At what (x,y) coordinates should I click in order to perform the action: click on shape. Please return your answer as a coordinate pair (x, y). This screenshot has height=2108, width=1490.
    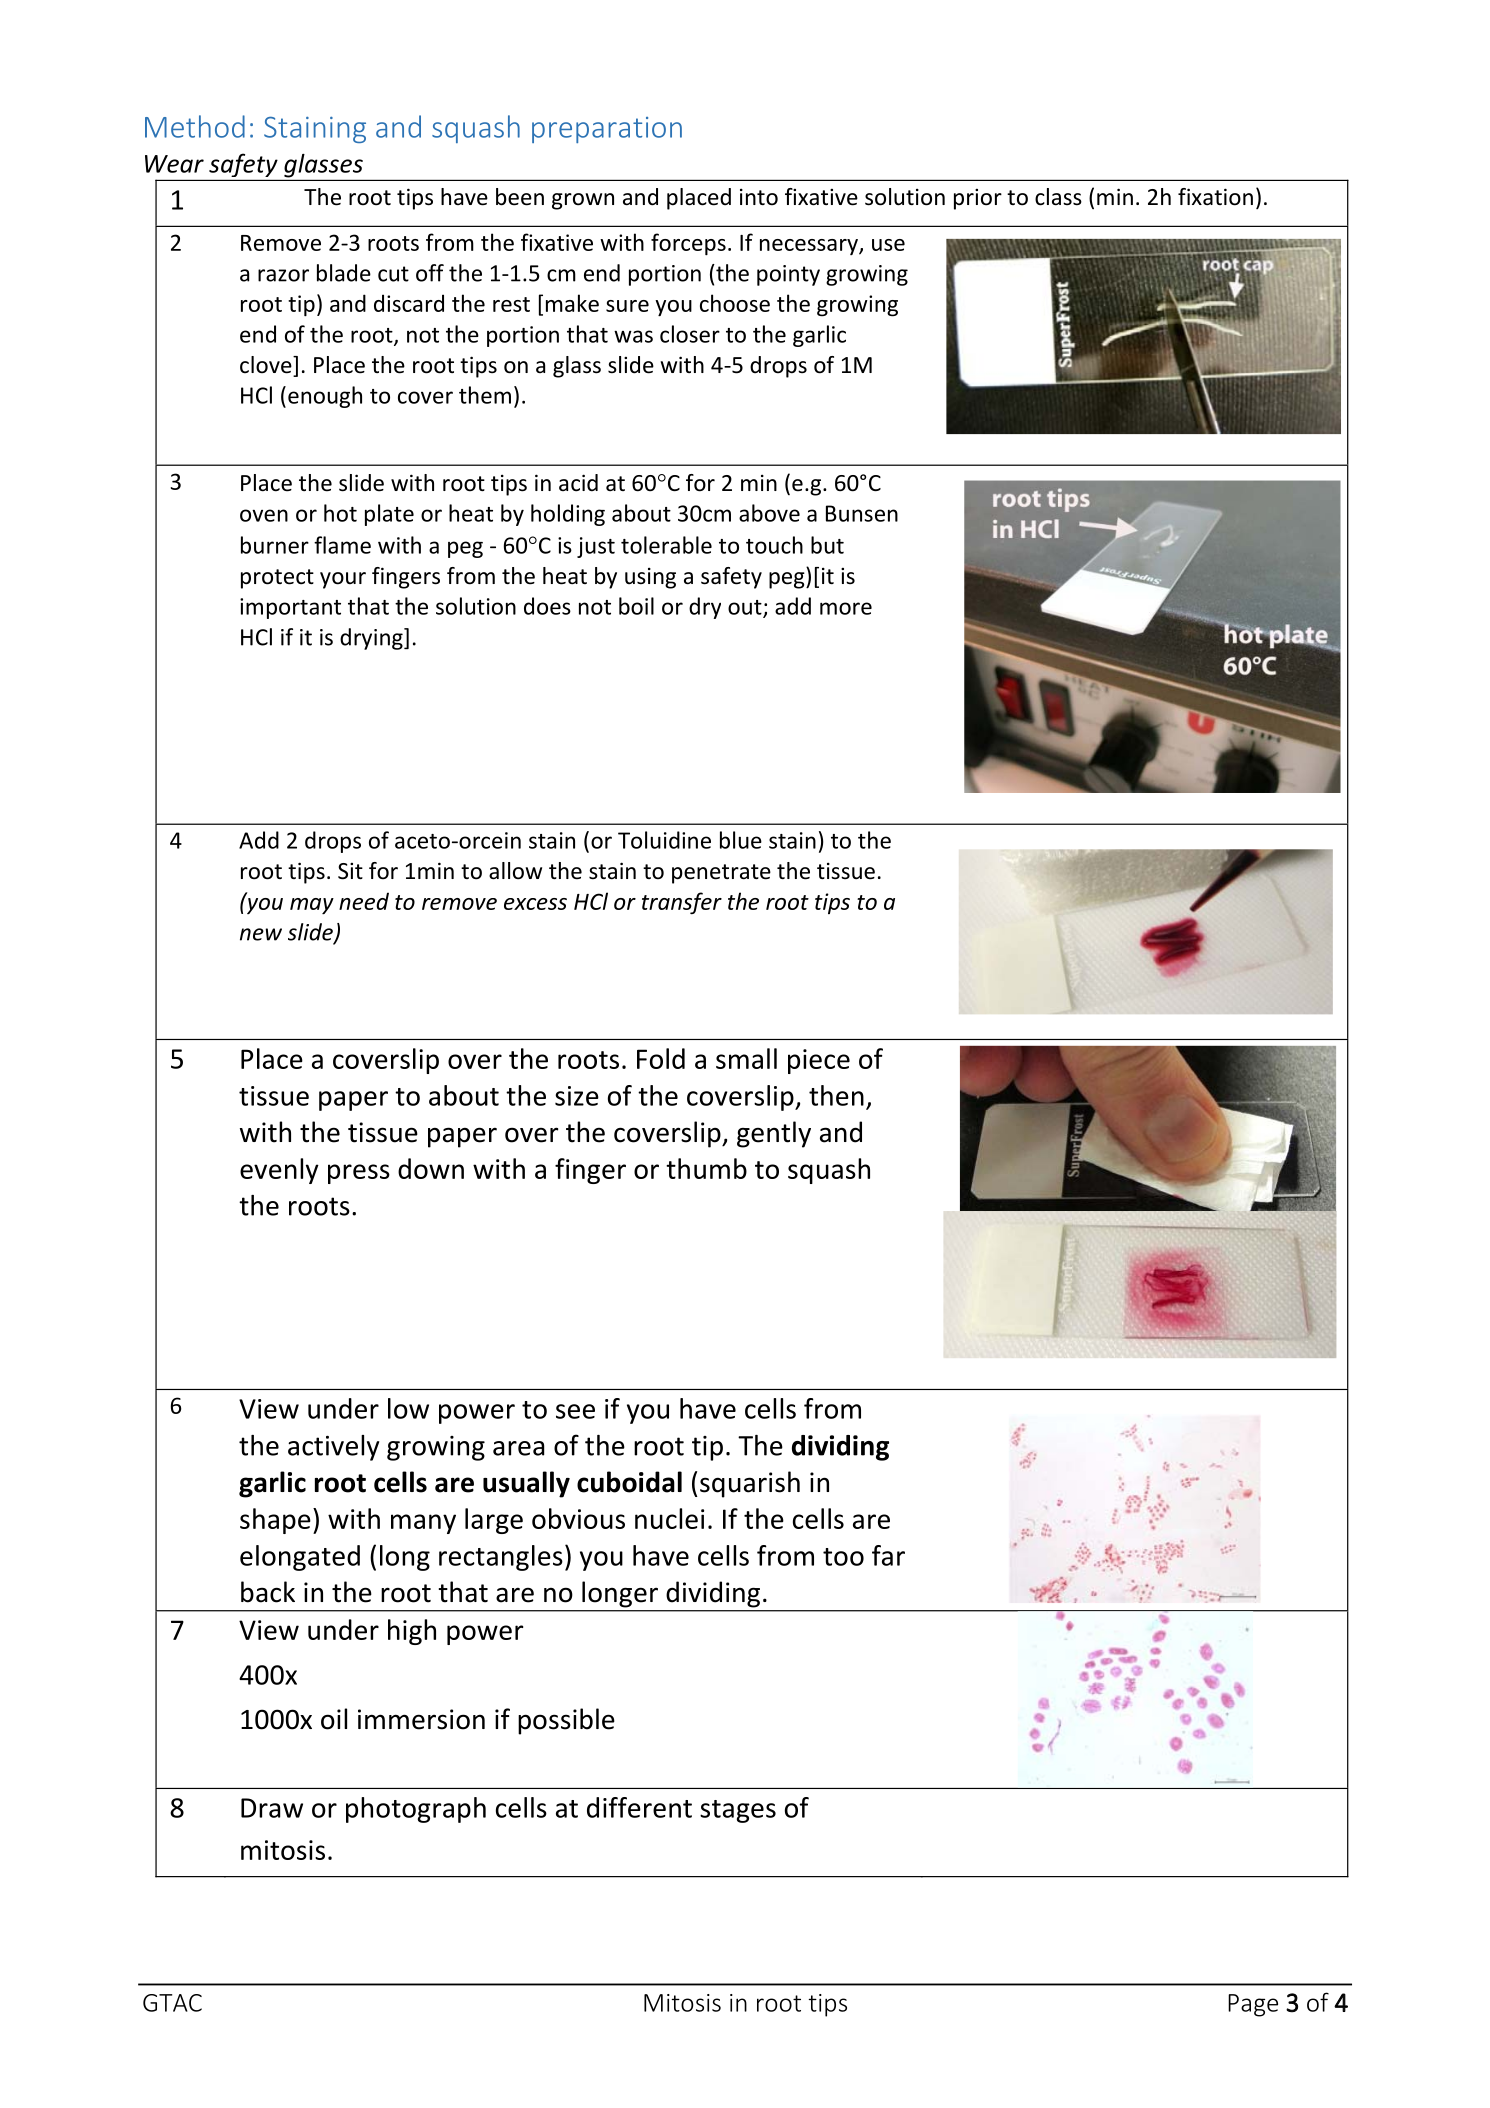
    Looking at the image, I should click on (275, 1521).
